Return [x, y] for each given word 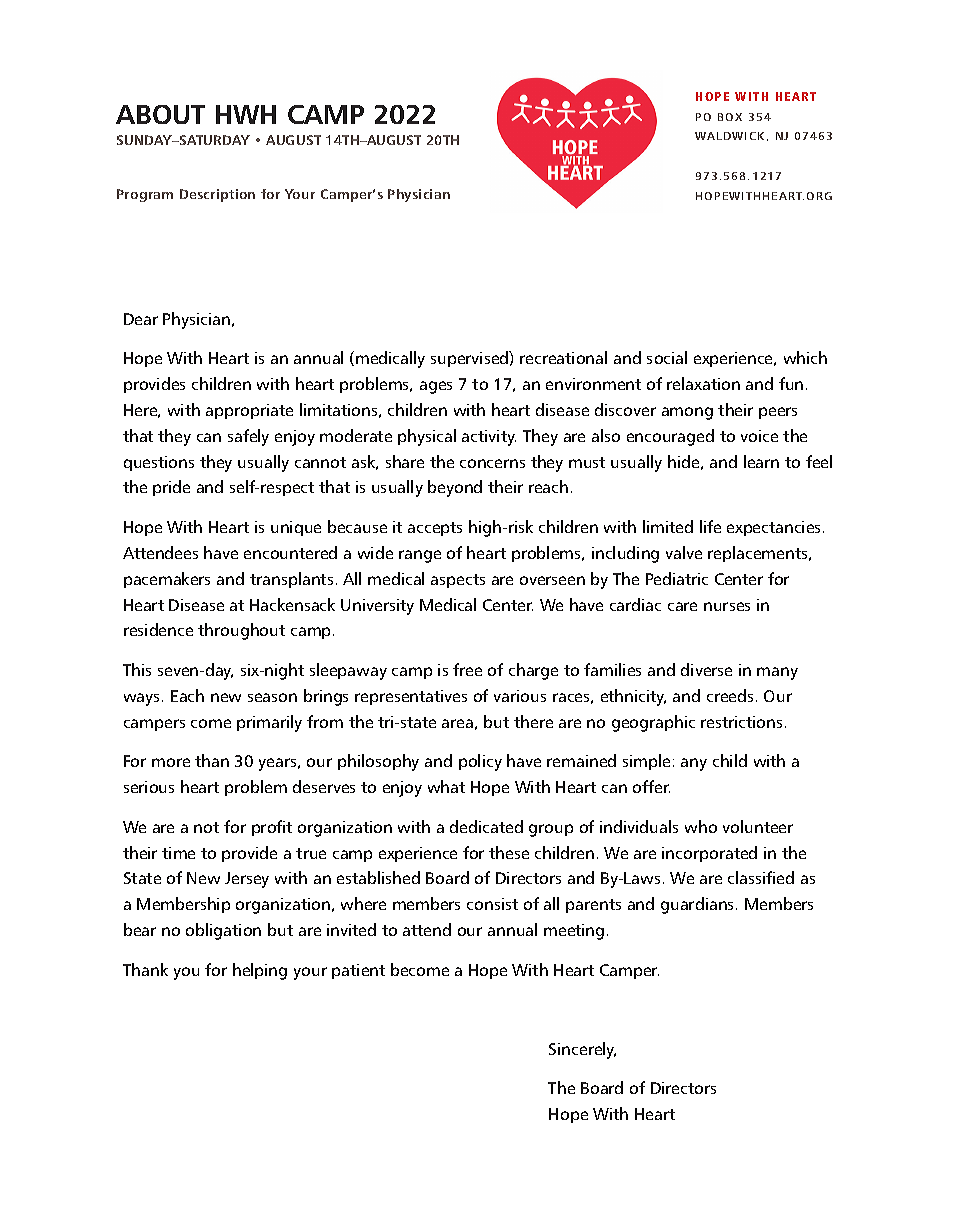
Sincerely [582, 1050]
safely [248, 437]
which [805, 357]
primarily [269, 723]
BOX [730, 117]
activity [489, 438]
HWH [246, 114]
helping [260, 971]
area [457, 723]
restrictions [741, 722]
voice [759, 436]
